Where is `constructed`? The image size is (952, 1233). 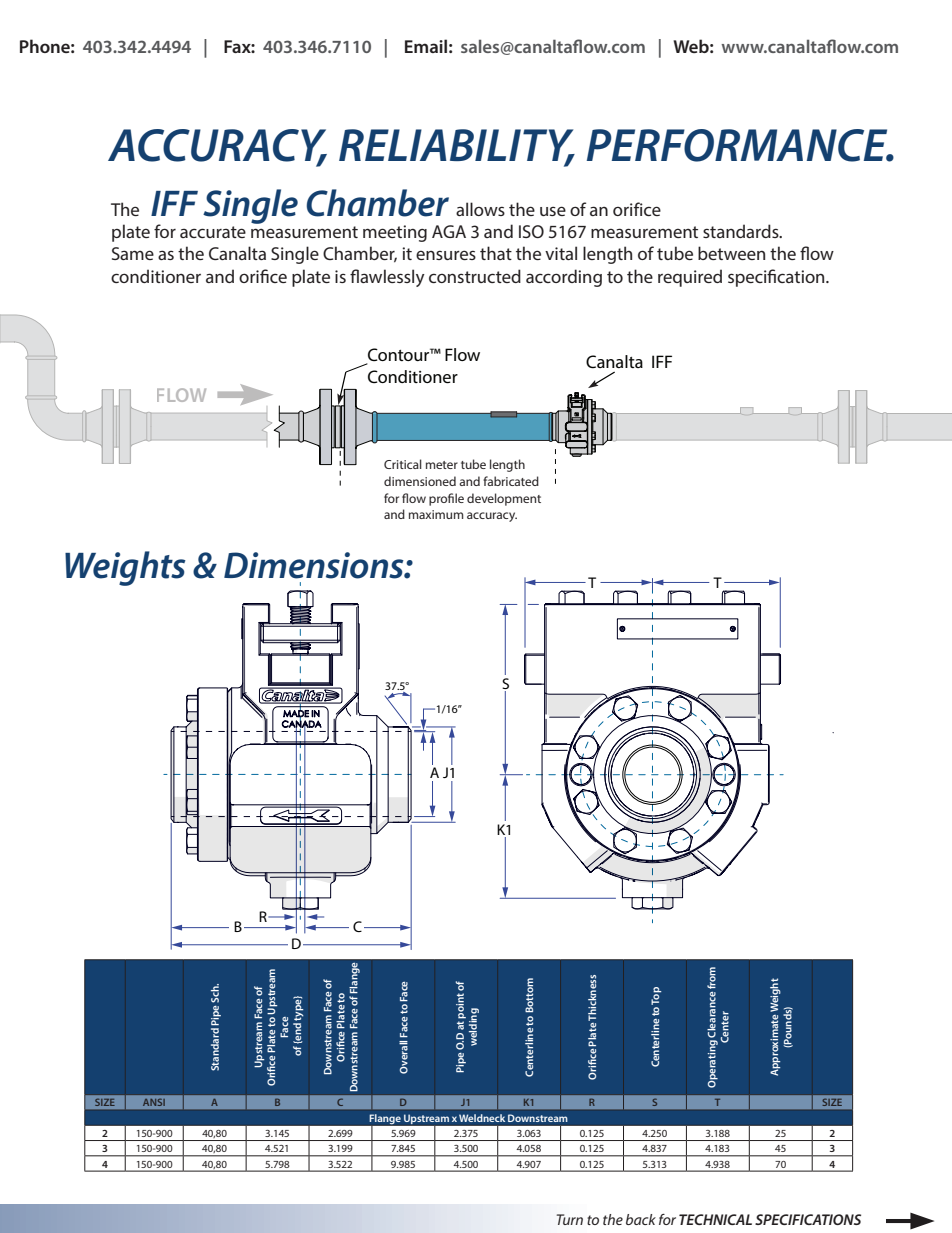 constructed is located at coordinates (475, 276).
